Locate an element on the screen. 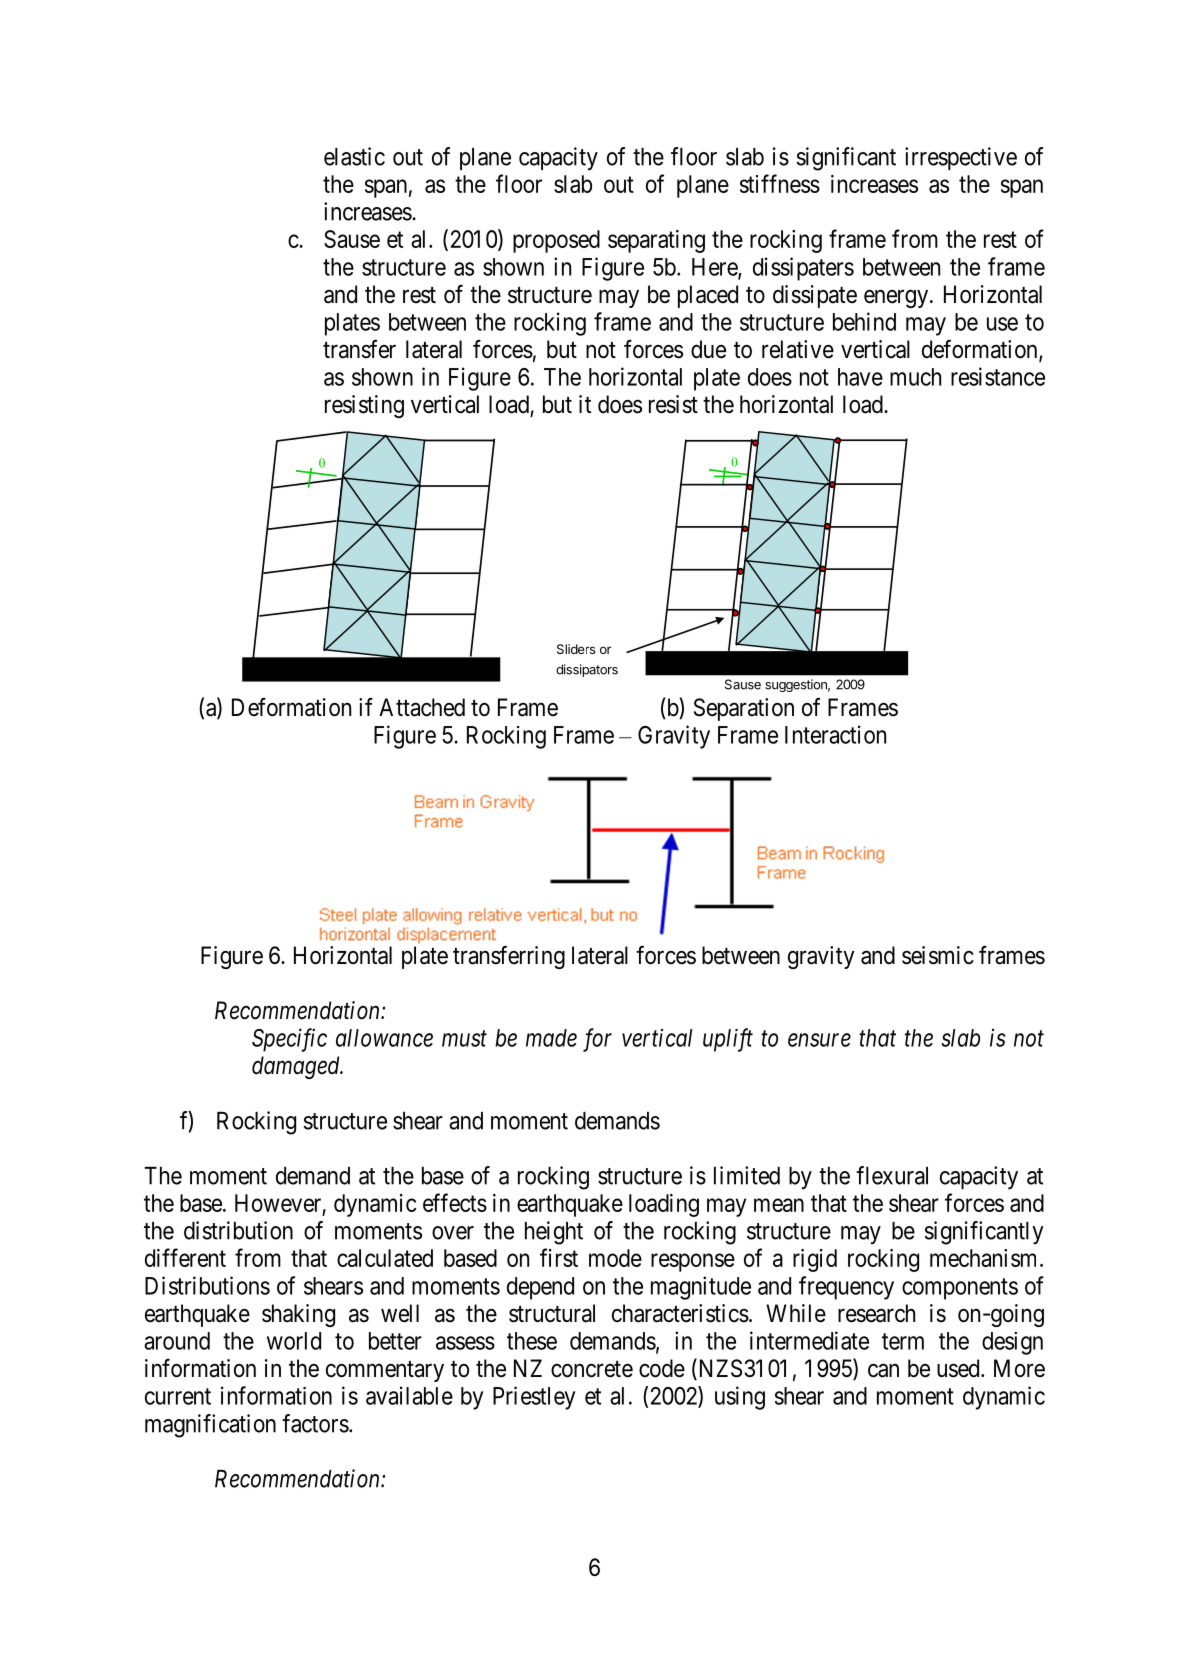  irrespective is located at coordinates (961, 158).
